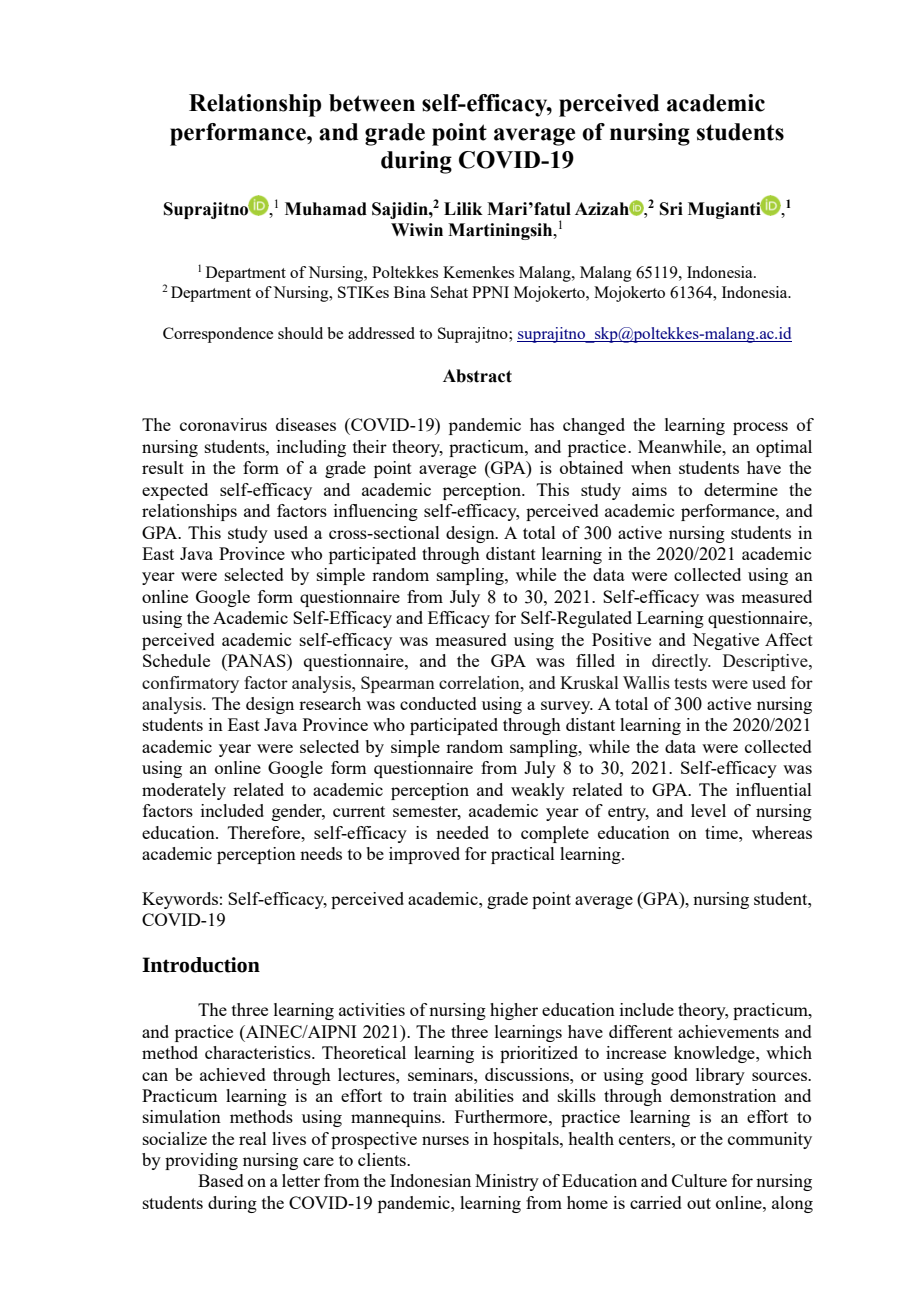 This document has width=924, height=1307. Describe the element at coordinates (372, 103) in the document. I see `between` at that location.
